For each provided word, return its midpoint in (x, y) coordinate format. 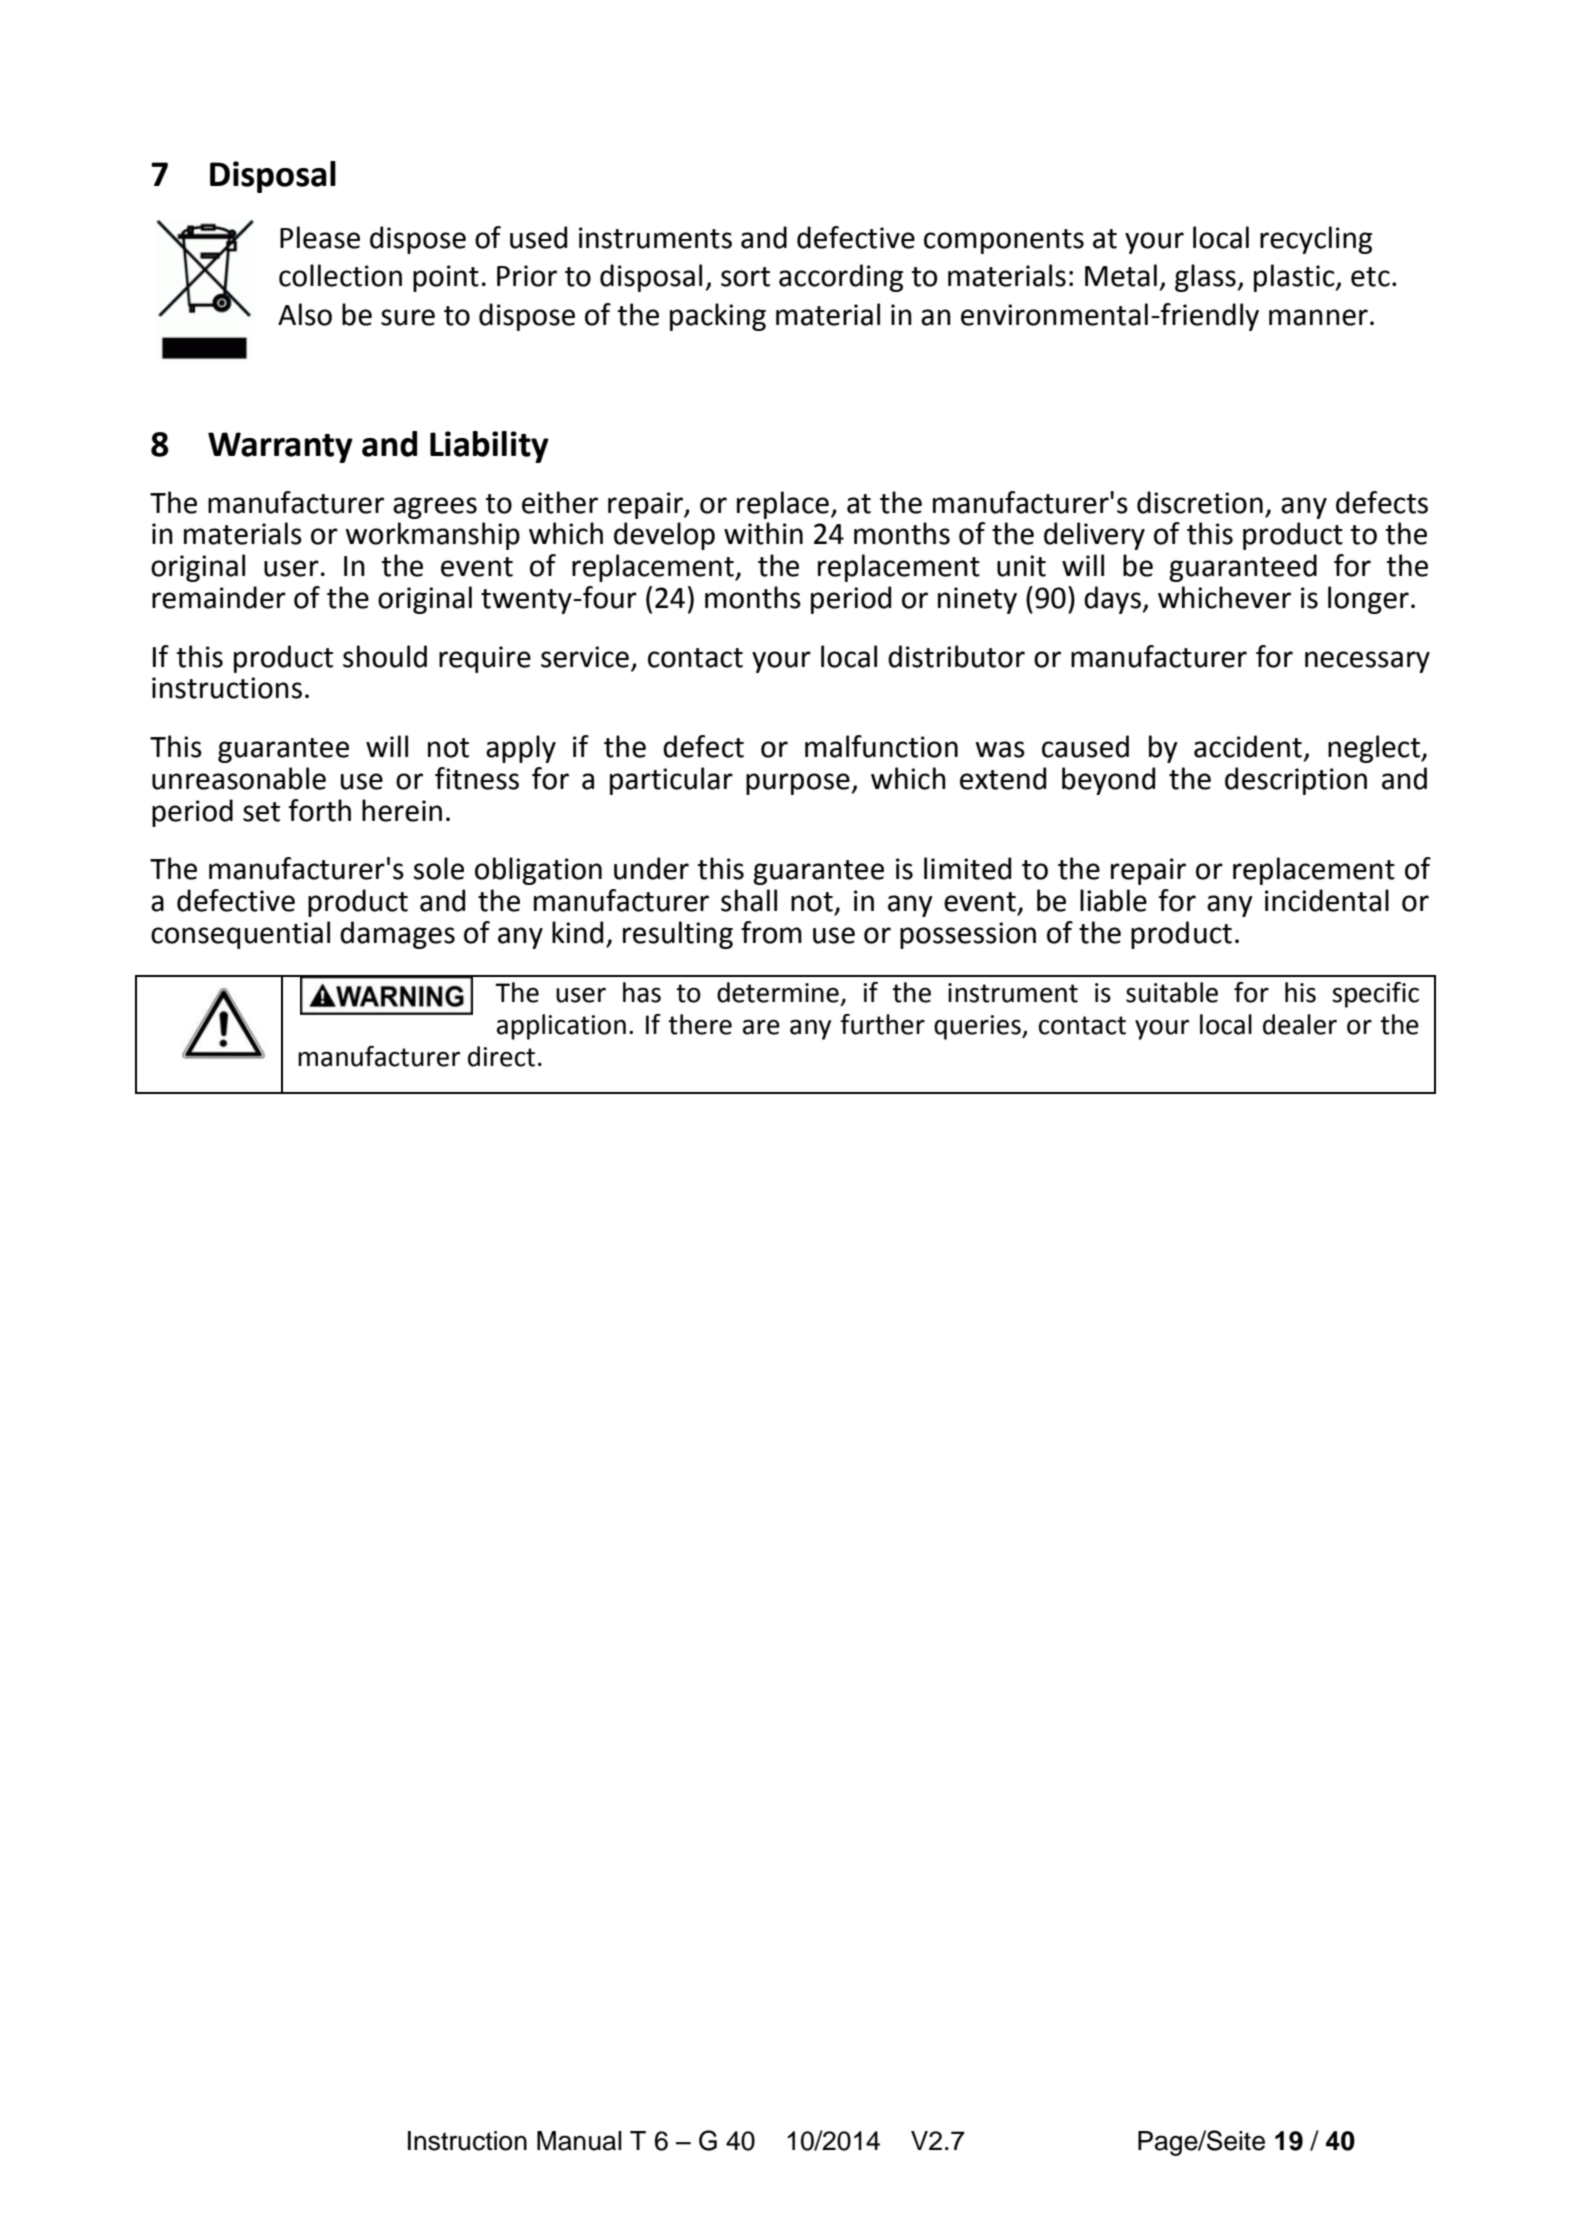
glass (1205, 278)
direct (501, 1056)
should (385, 656)
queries (978, 1027)
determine (778, 992)
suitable (1172, 992)
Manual (579, 2141)
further (882, 1024)
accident (1248, 746)
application (561, 1027)
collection (340, 275)
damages (397, 935)
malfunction (881, 746)
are (761, 1027)
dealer (1300, 1024)
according (841, 278)
